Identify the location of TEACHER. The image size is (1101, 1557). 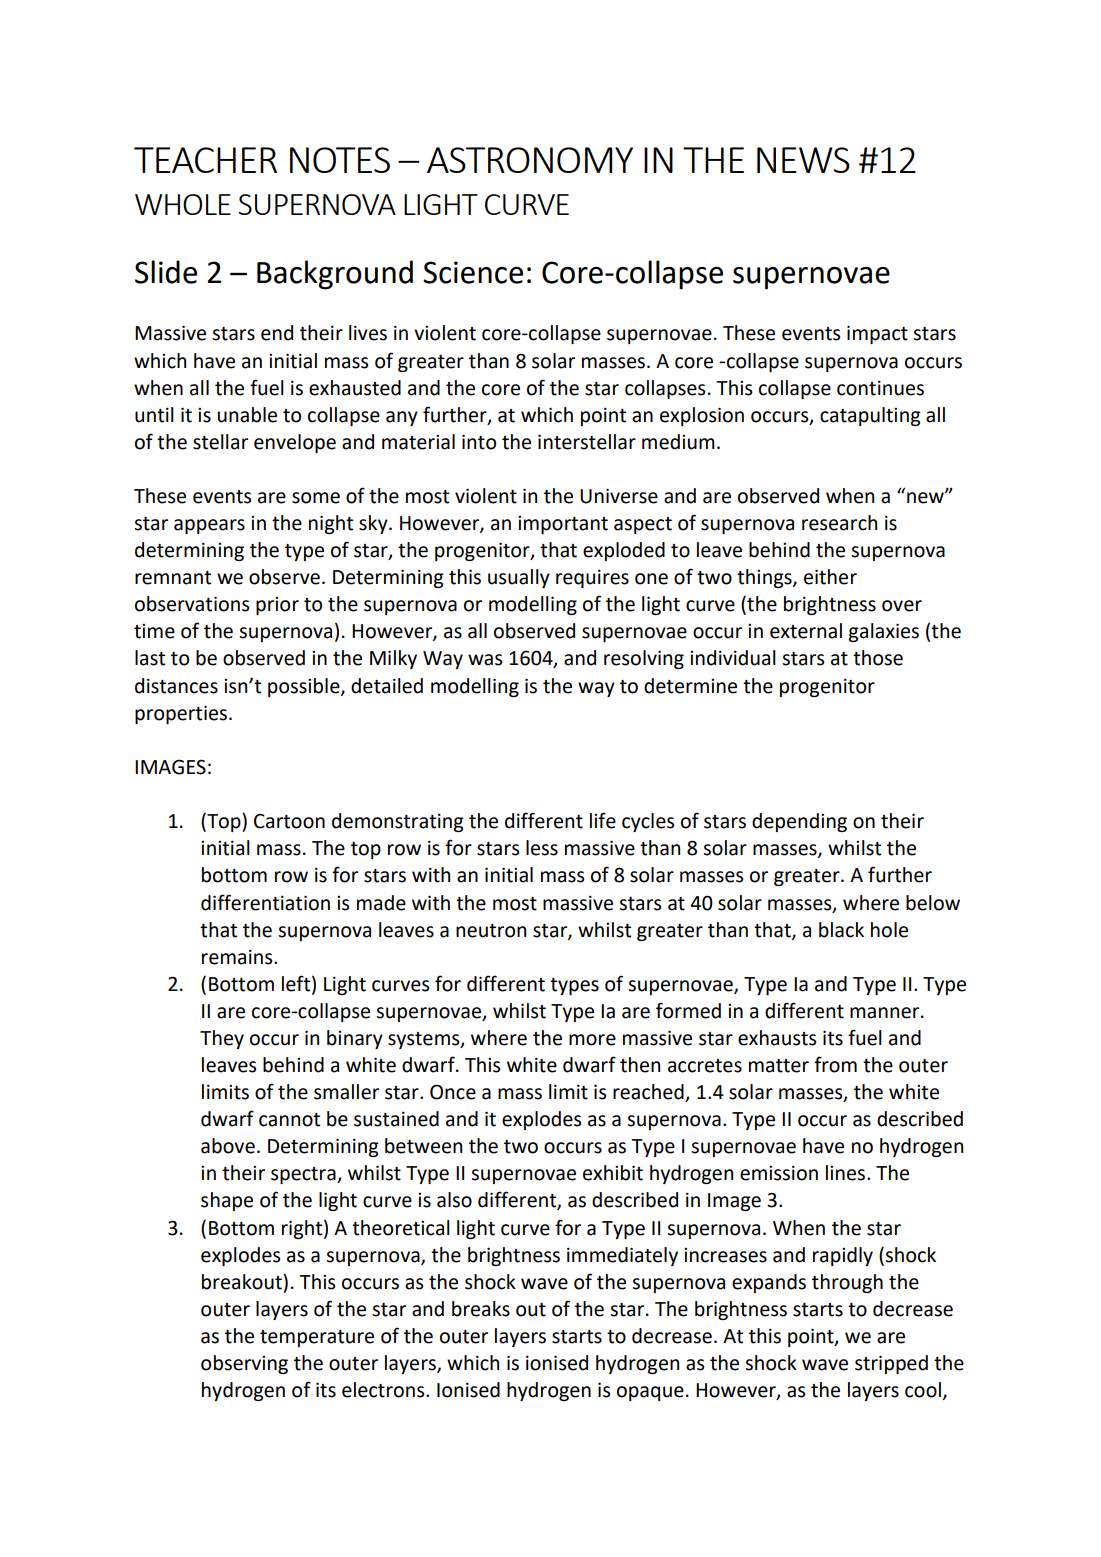
(205, 160).
